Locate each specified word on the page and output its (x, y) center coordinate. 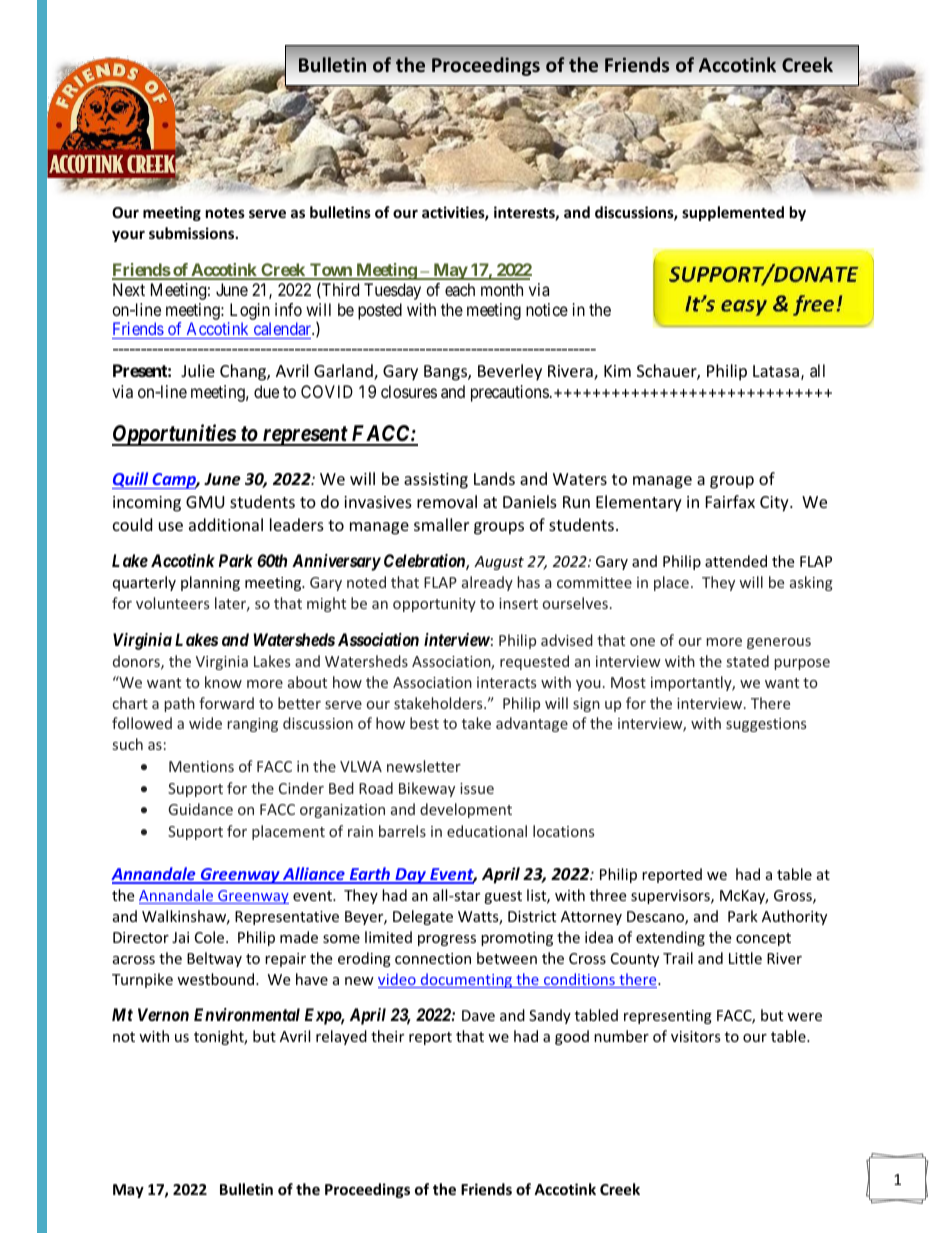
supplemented (733, 213)
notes (225, 213)
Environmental (247, 1014)
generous (779, 643)
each (460, 289)
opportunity (434, 605)
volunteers (172, 603)
